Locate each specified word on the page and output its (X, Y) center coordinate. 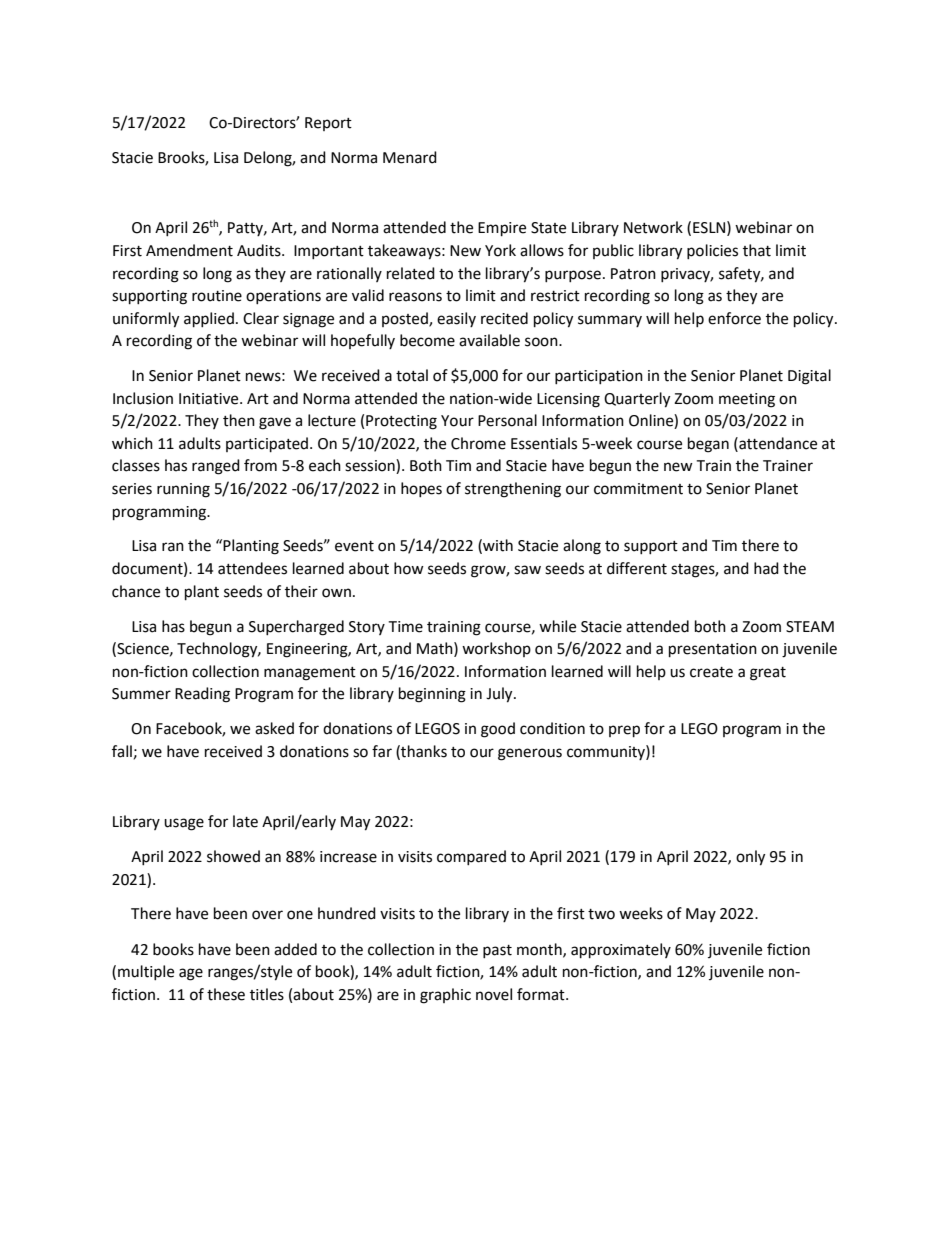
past (497, 951)
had (766, 568)
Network (653, 227)
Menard (410, 157)
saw (527, 570)
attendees (252, 568)
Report (328, 124)
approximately (621, 951)
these (226, 994)
